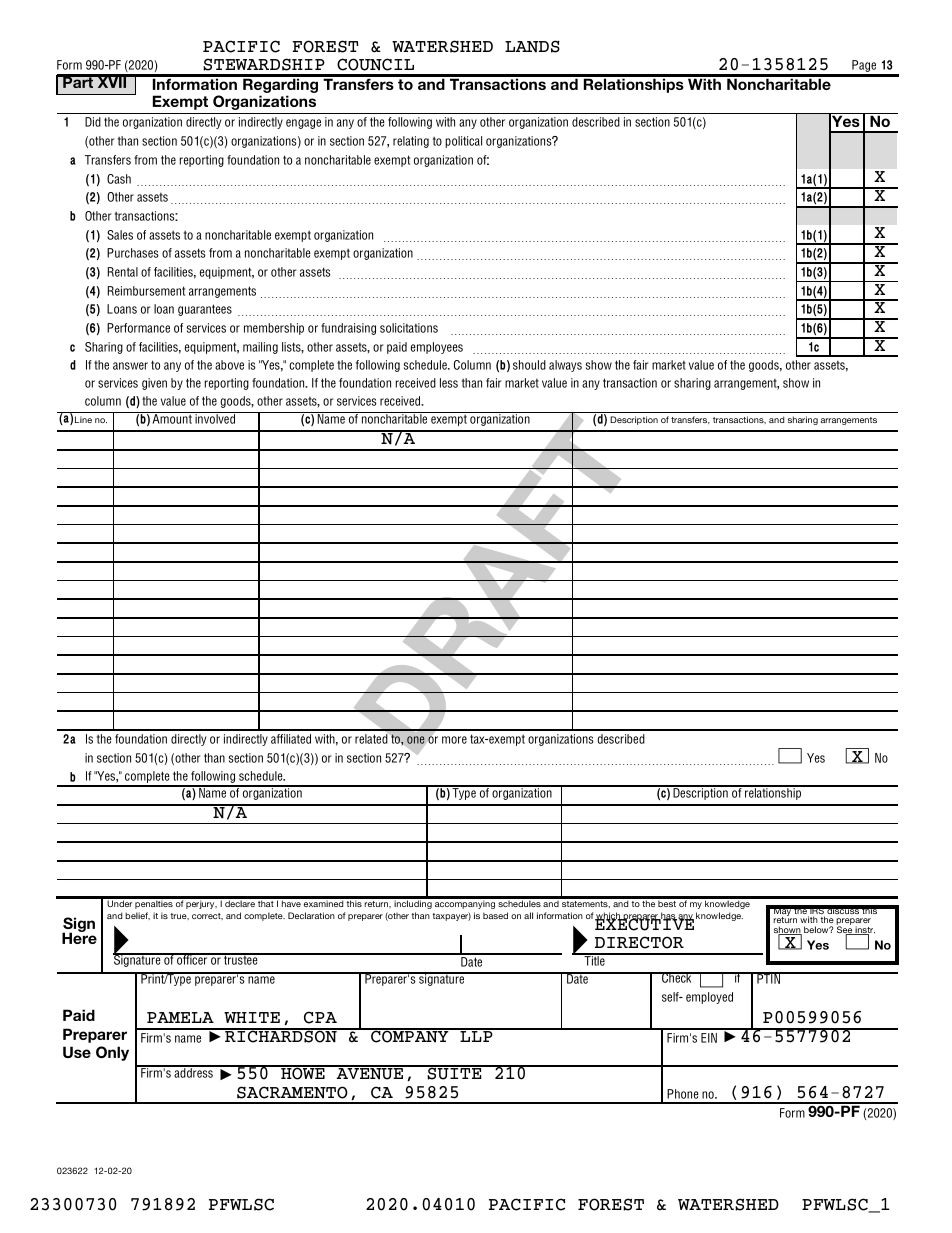  Describe the element at coordinates (172, 418) in the screenshot. I see `Amount` at that location.
